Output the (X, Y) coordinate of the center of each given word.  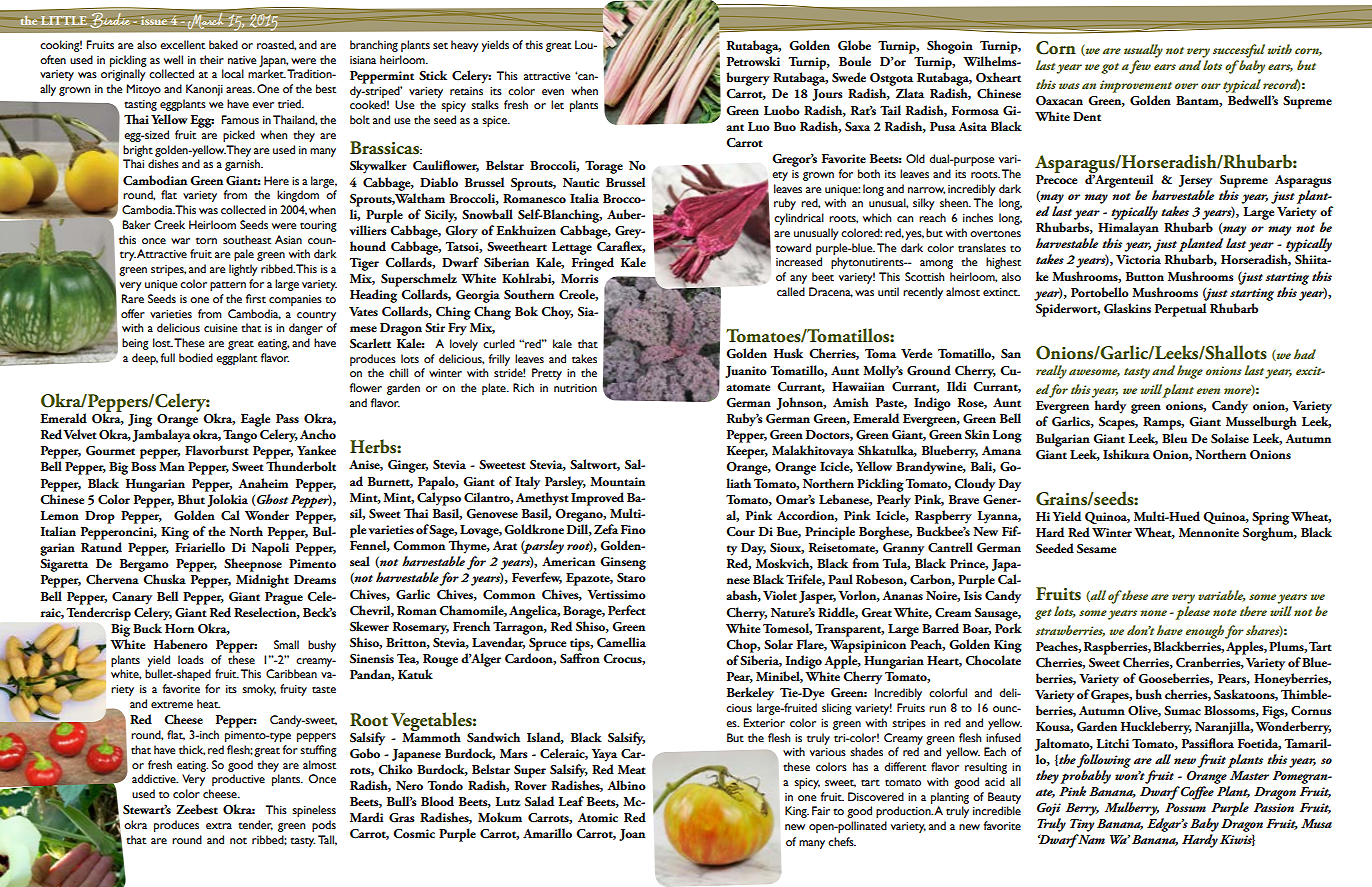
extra (219, 825)
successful (1239, 51)
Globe (854, 45)
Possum (1185, 807)
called (791, 291)
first (256, 298)
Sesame (1096, 549)
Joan (632, 835)
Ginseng (623, 563)
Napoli (270, 549)
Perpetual (1180, 310)
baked (223, 44)
